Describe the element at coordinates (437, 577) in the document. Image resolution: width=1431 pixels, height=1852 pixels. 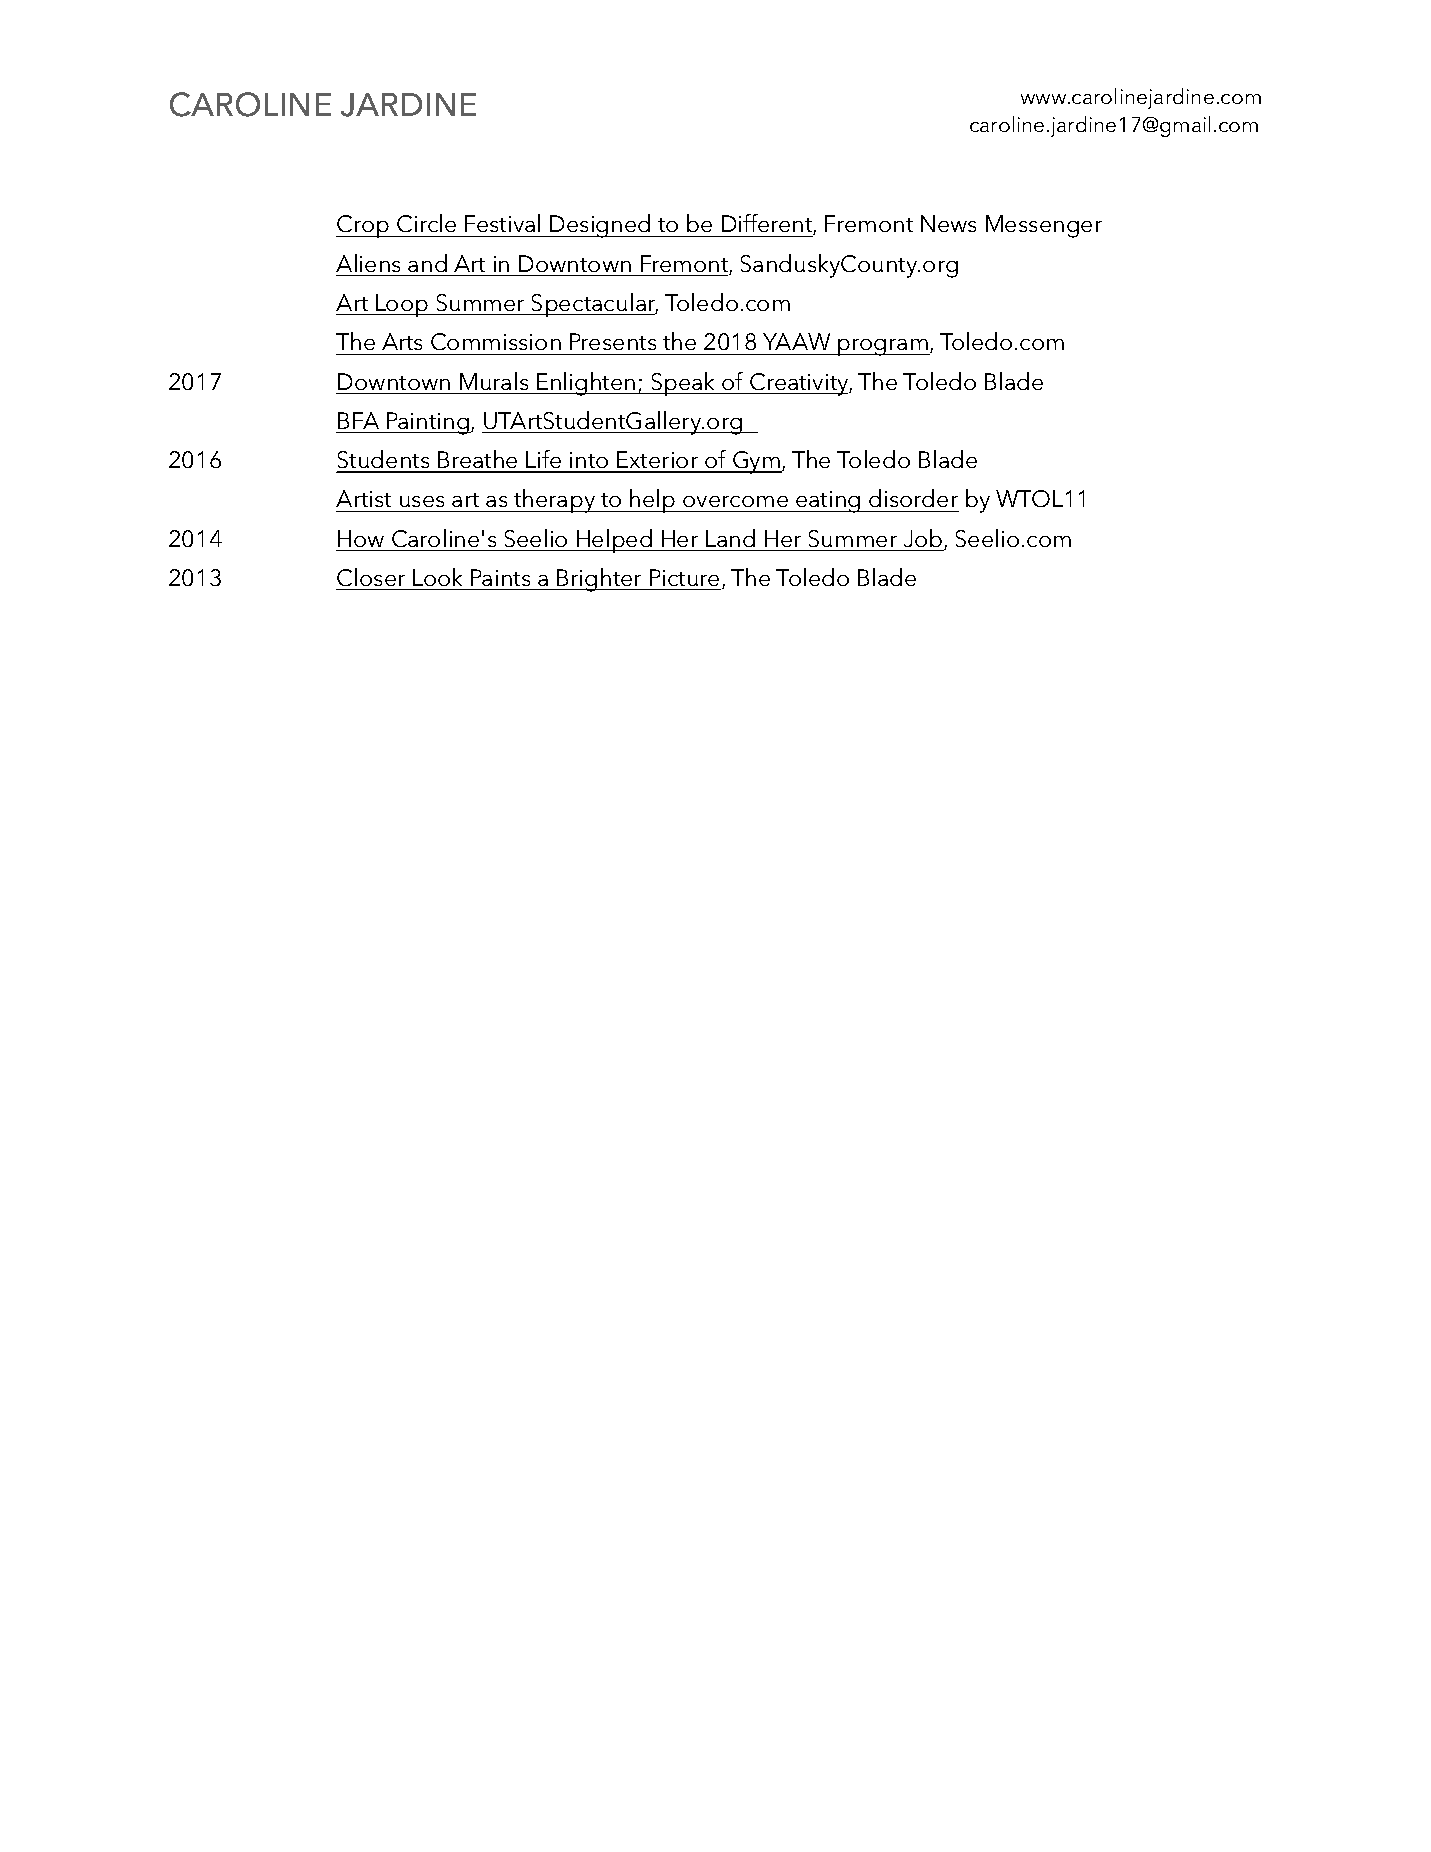
I see `Look` at that location.
